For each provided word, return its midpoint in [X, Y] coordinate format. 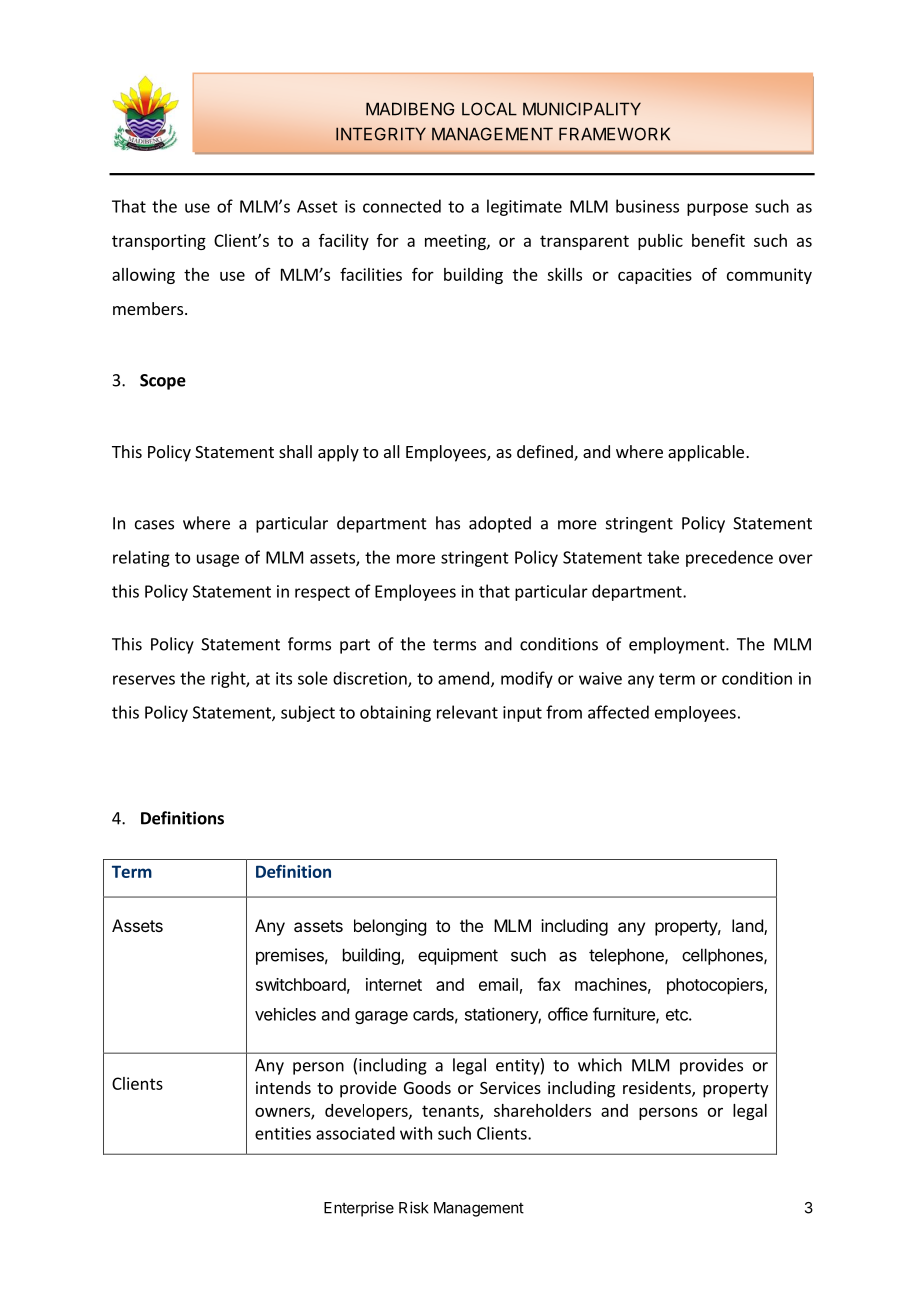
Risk [414, 1207]
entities [283, 1133]
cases [154, 525]
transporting [159, 242]
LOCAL [489, 109]
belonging [390, 927]
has [448, 523]
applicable [706, 453]
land [748, 927]
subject [308, 713]
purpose [717, 209]
